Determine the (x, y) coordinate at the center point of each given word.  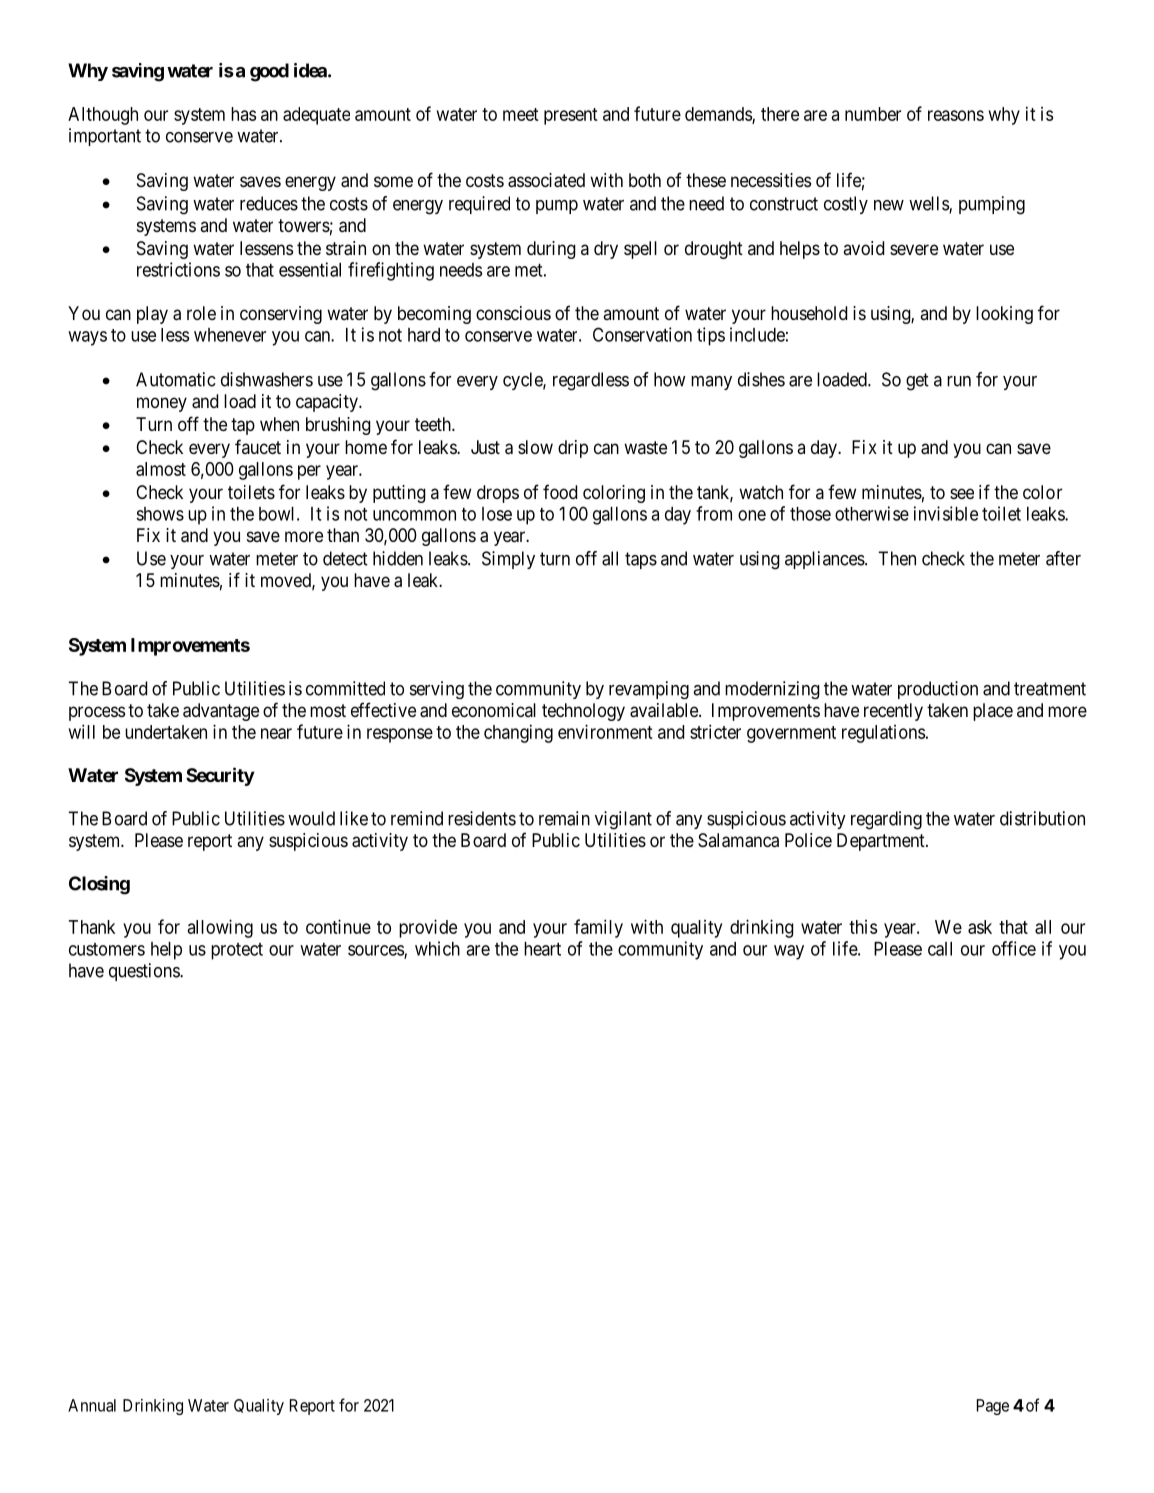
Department (882, 842)
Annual (92, 1405)
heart (542, 949)
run (959, 381)
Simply (508, 560)
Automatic (176, 379)
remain (564, 818)
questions (145, 972)
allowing (220, 928)
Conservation (642, 334)
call (940, 949)
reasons (956, 115)
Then (897, 558)
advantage (221, 712)
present (571, 116)
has (243, 114)
